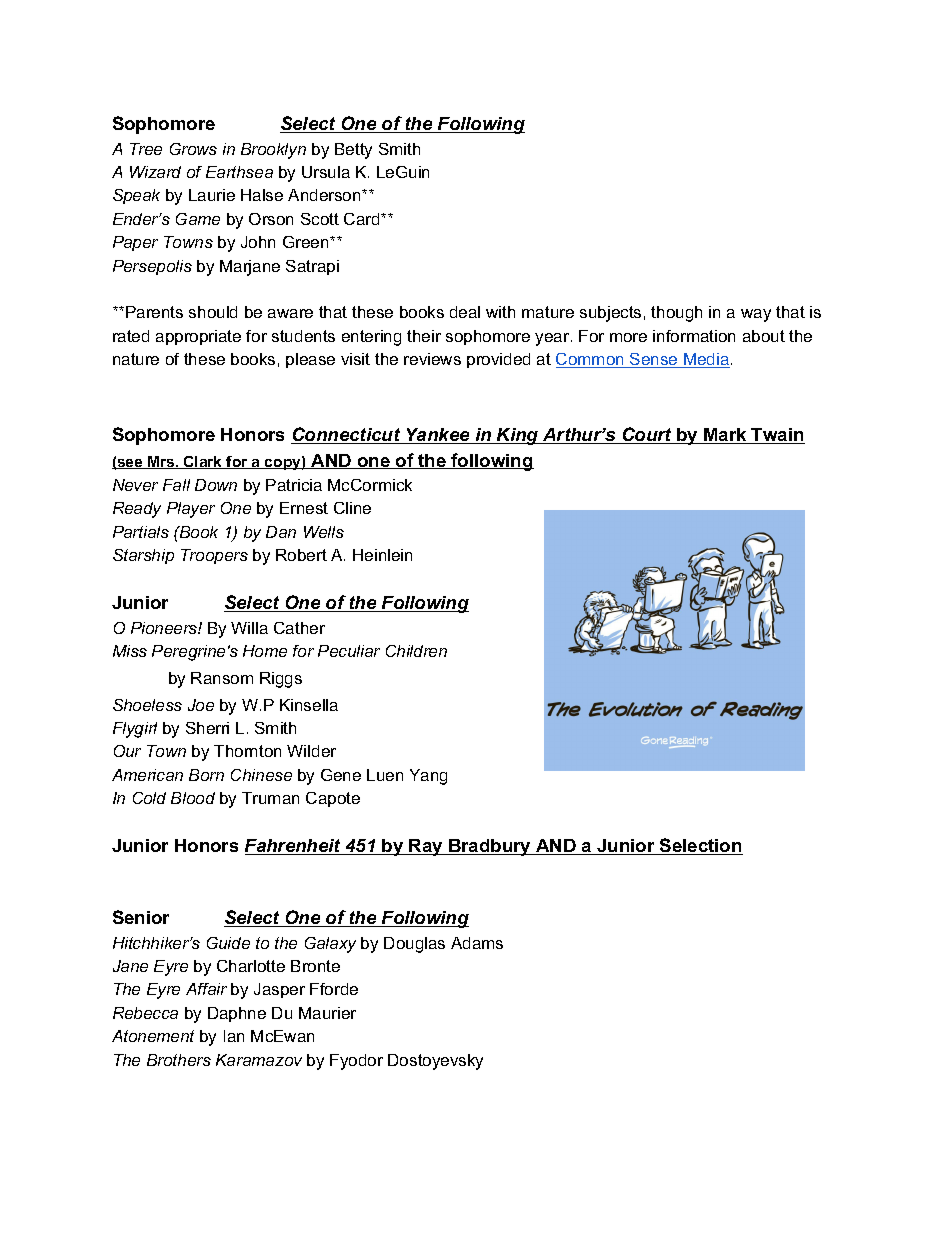 Image resolution: width=952 pixels, height=1233 pixels. I want to click on though, so click(676, 314).
